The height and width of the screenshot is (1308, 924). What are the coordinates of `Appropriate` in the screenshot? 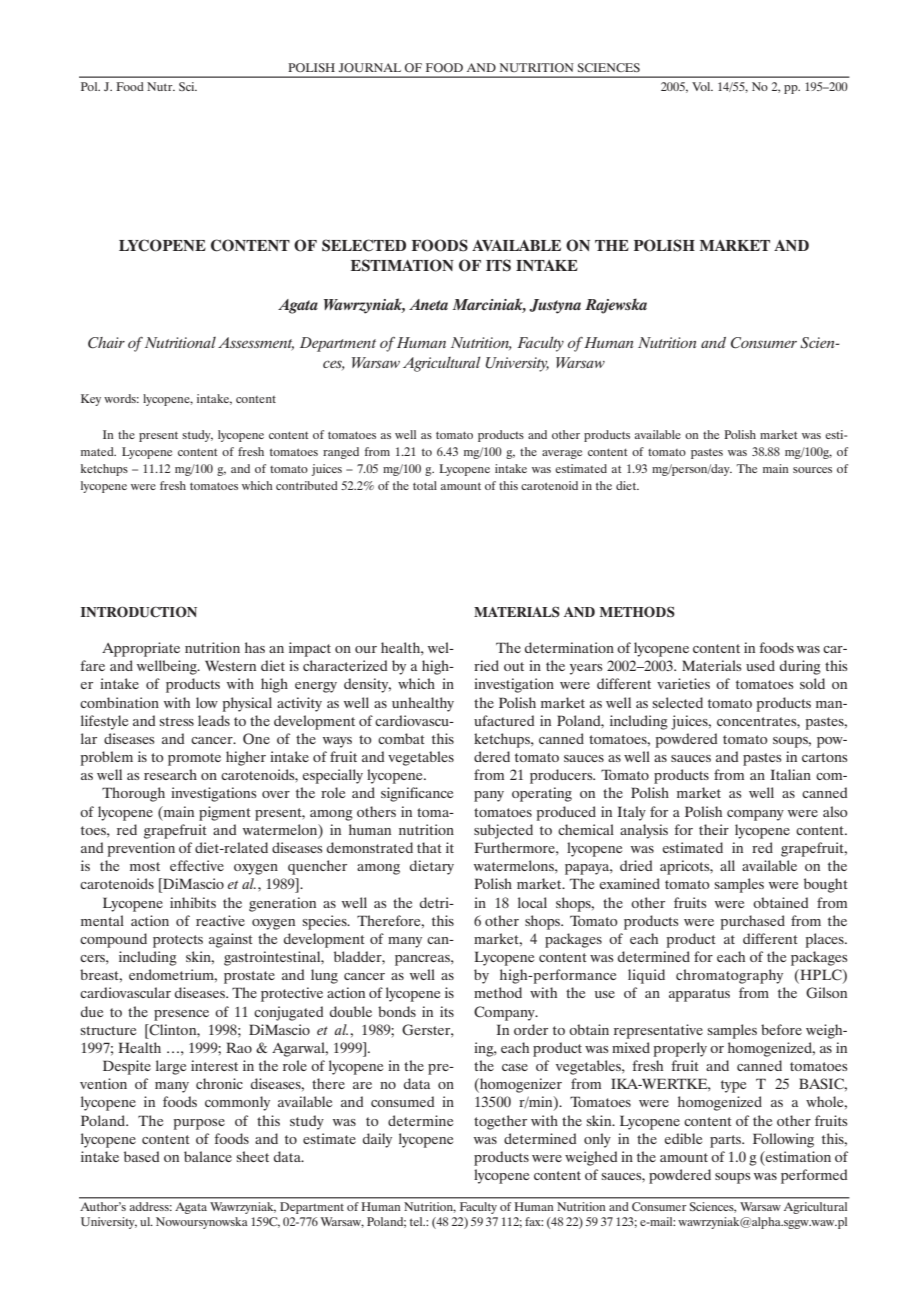 It's located at (141, 649).
